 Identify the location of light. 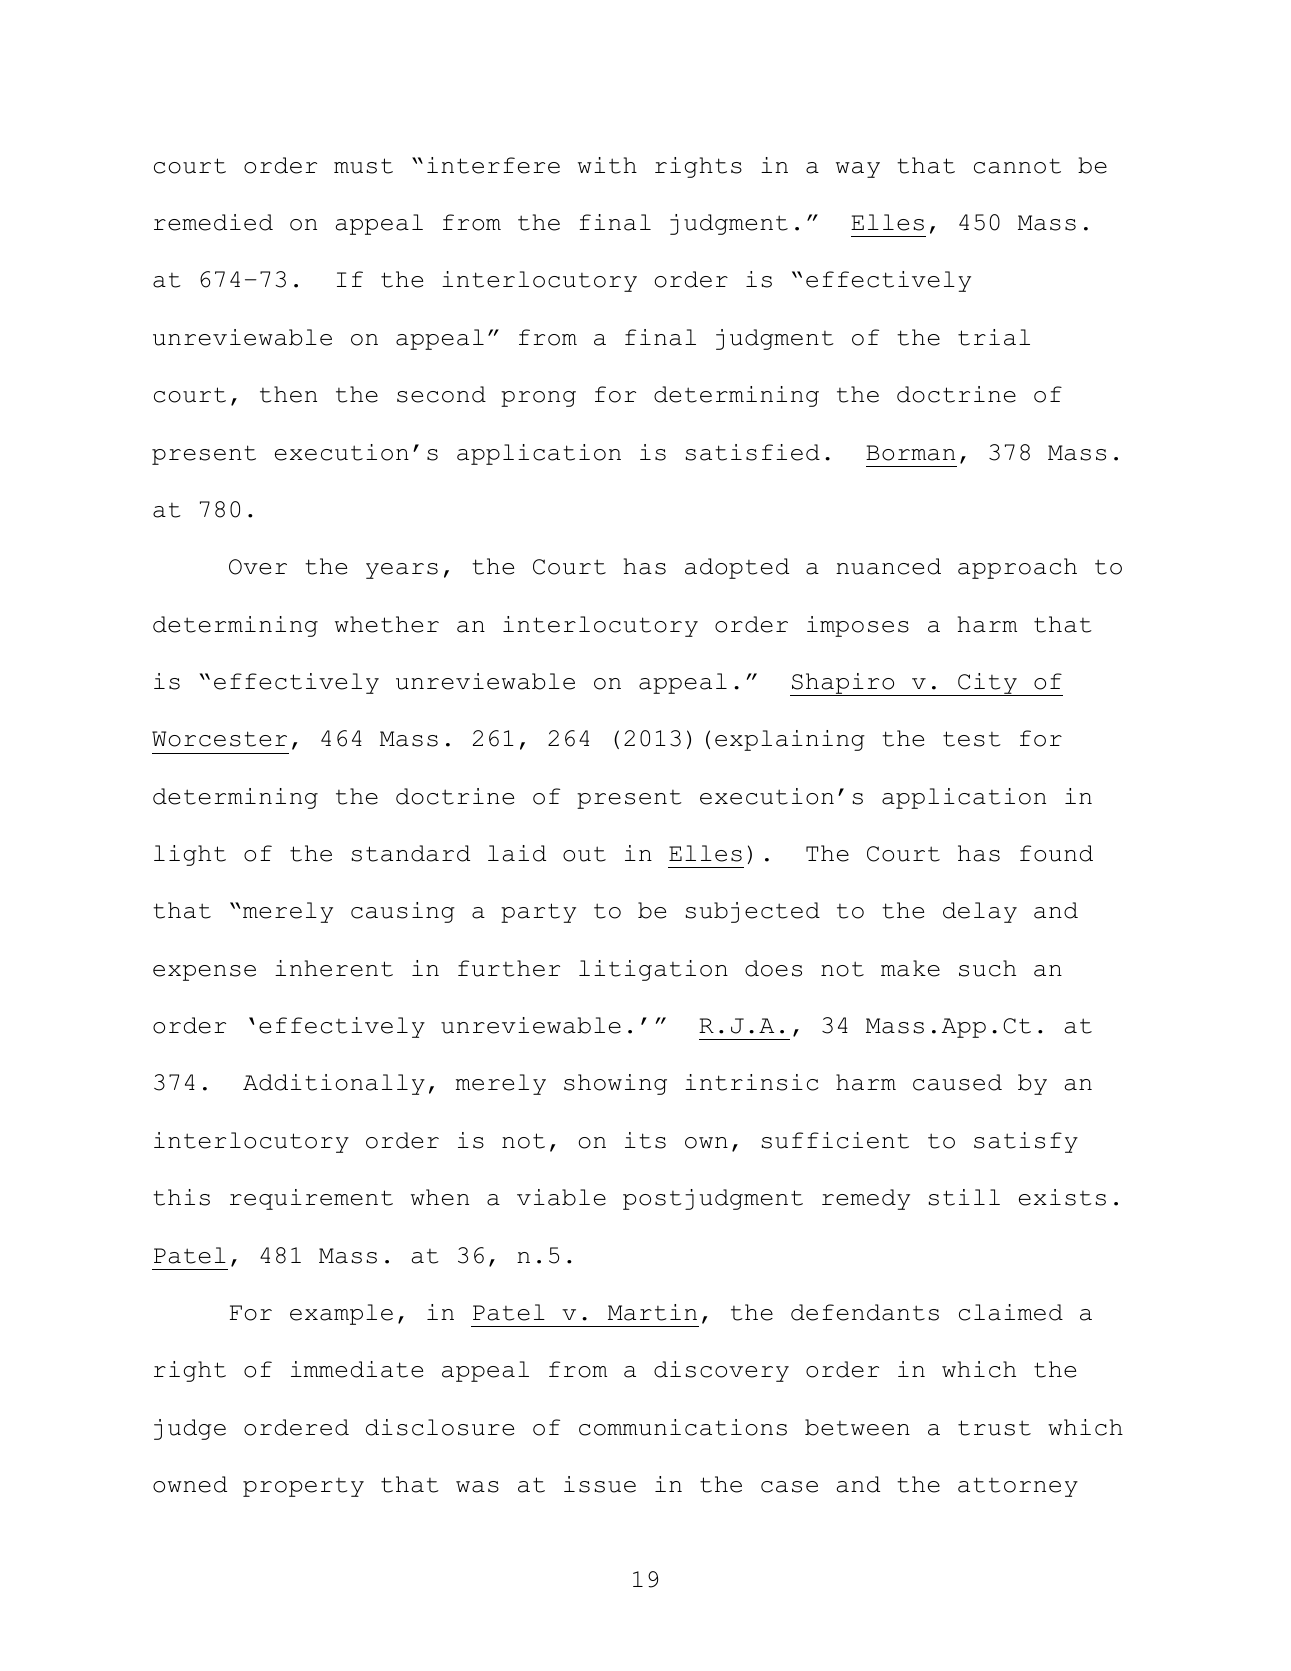
(190, 855).
